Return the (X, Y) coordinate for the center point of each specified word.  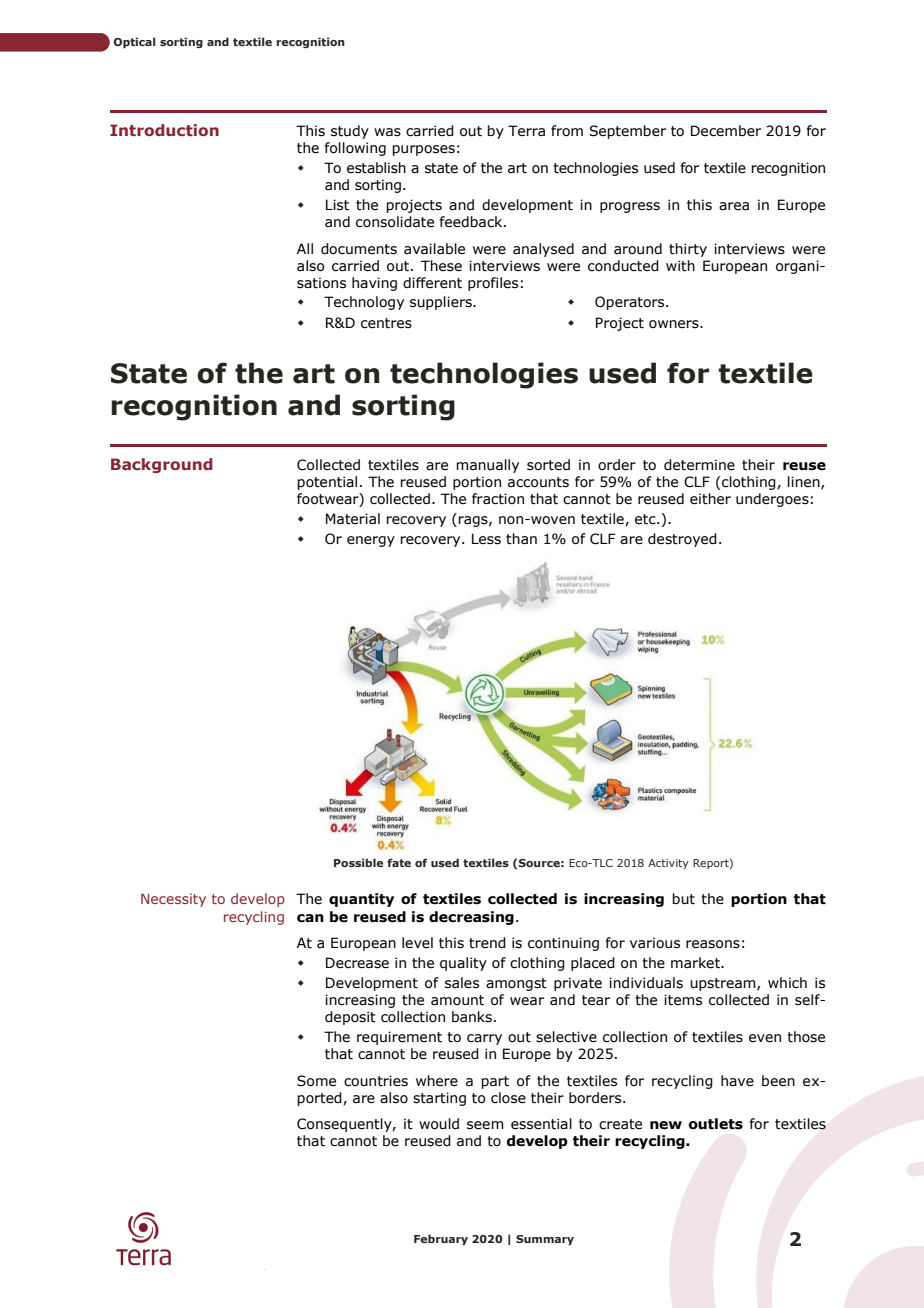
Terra (526, 131)
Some (316, 1081)
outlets (716, 1124)
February (441, 1240)
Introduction (164, 130)
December (726, 131)
